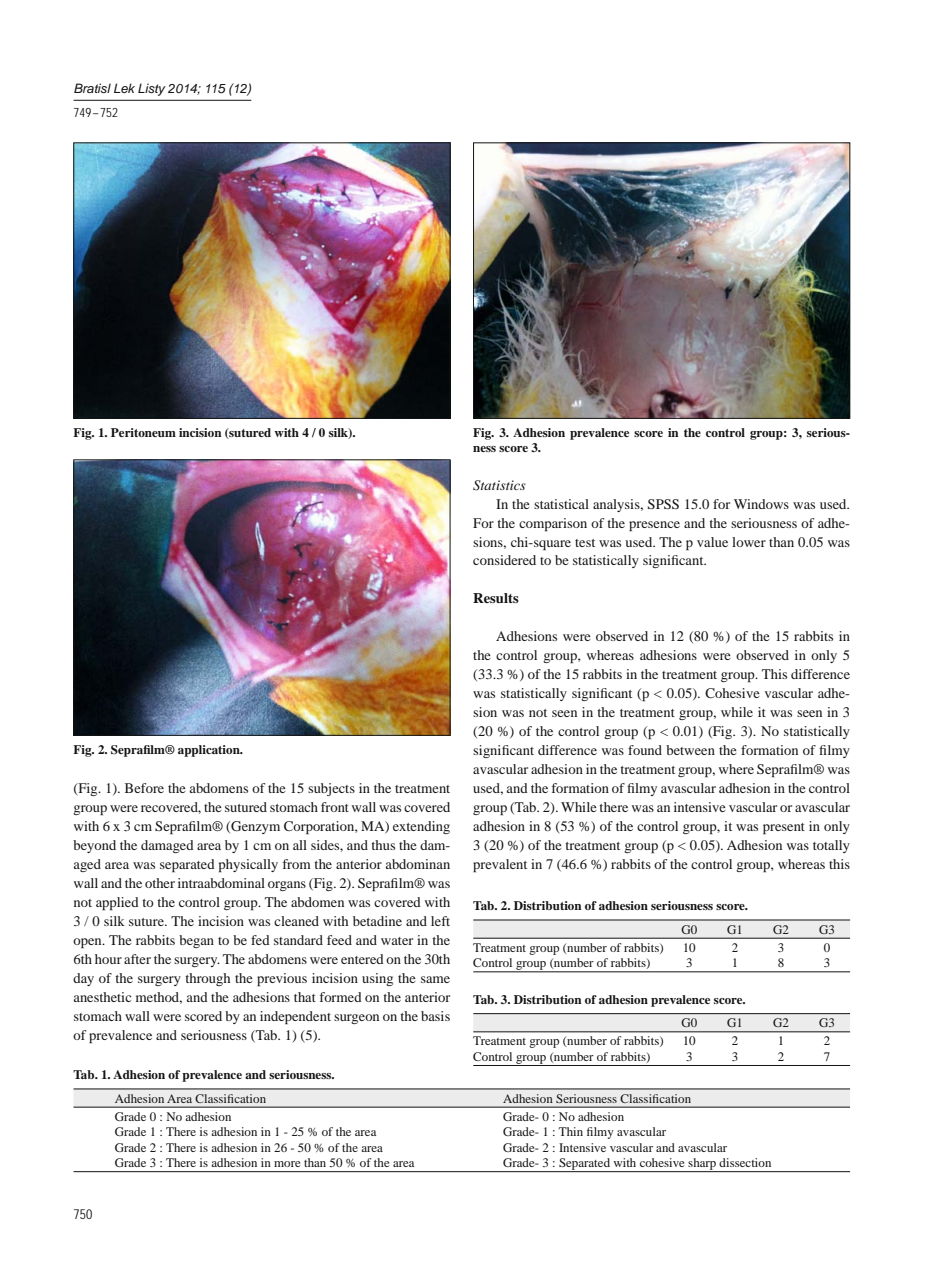 This screenshot has height=1288, width=942. What do you see at coordinates (160, 883) in the screenshot?
I see `other` at bounding box center [160, 883].
